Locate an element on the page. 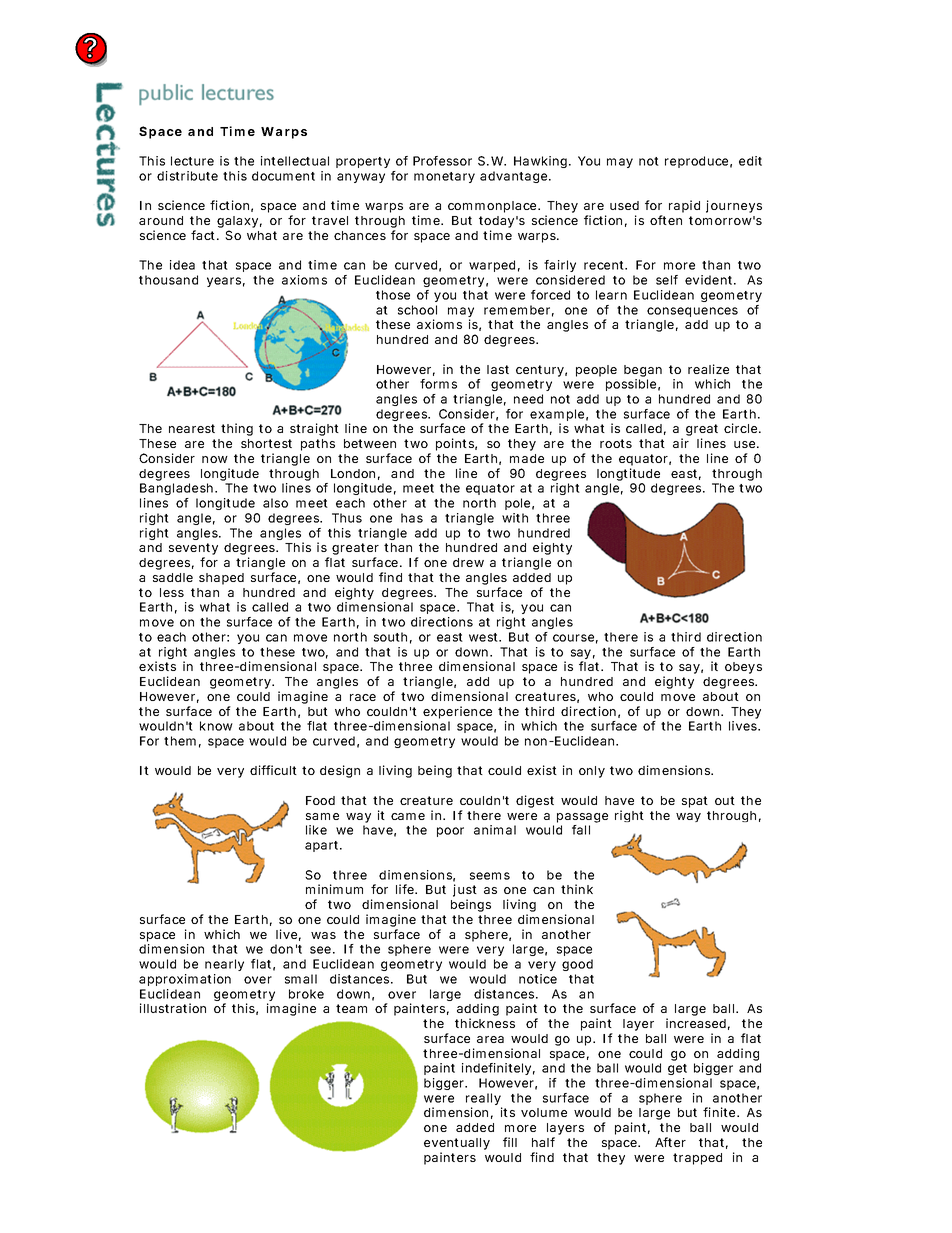 Image resolution: width=952 pixels, height=1233 pixels. illustration is located at coordinates (173, 1008).
